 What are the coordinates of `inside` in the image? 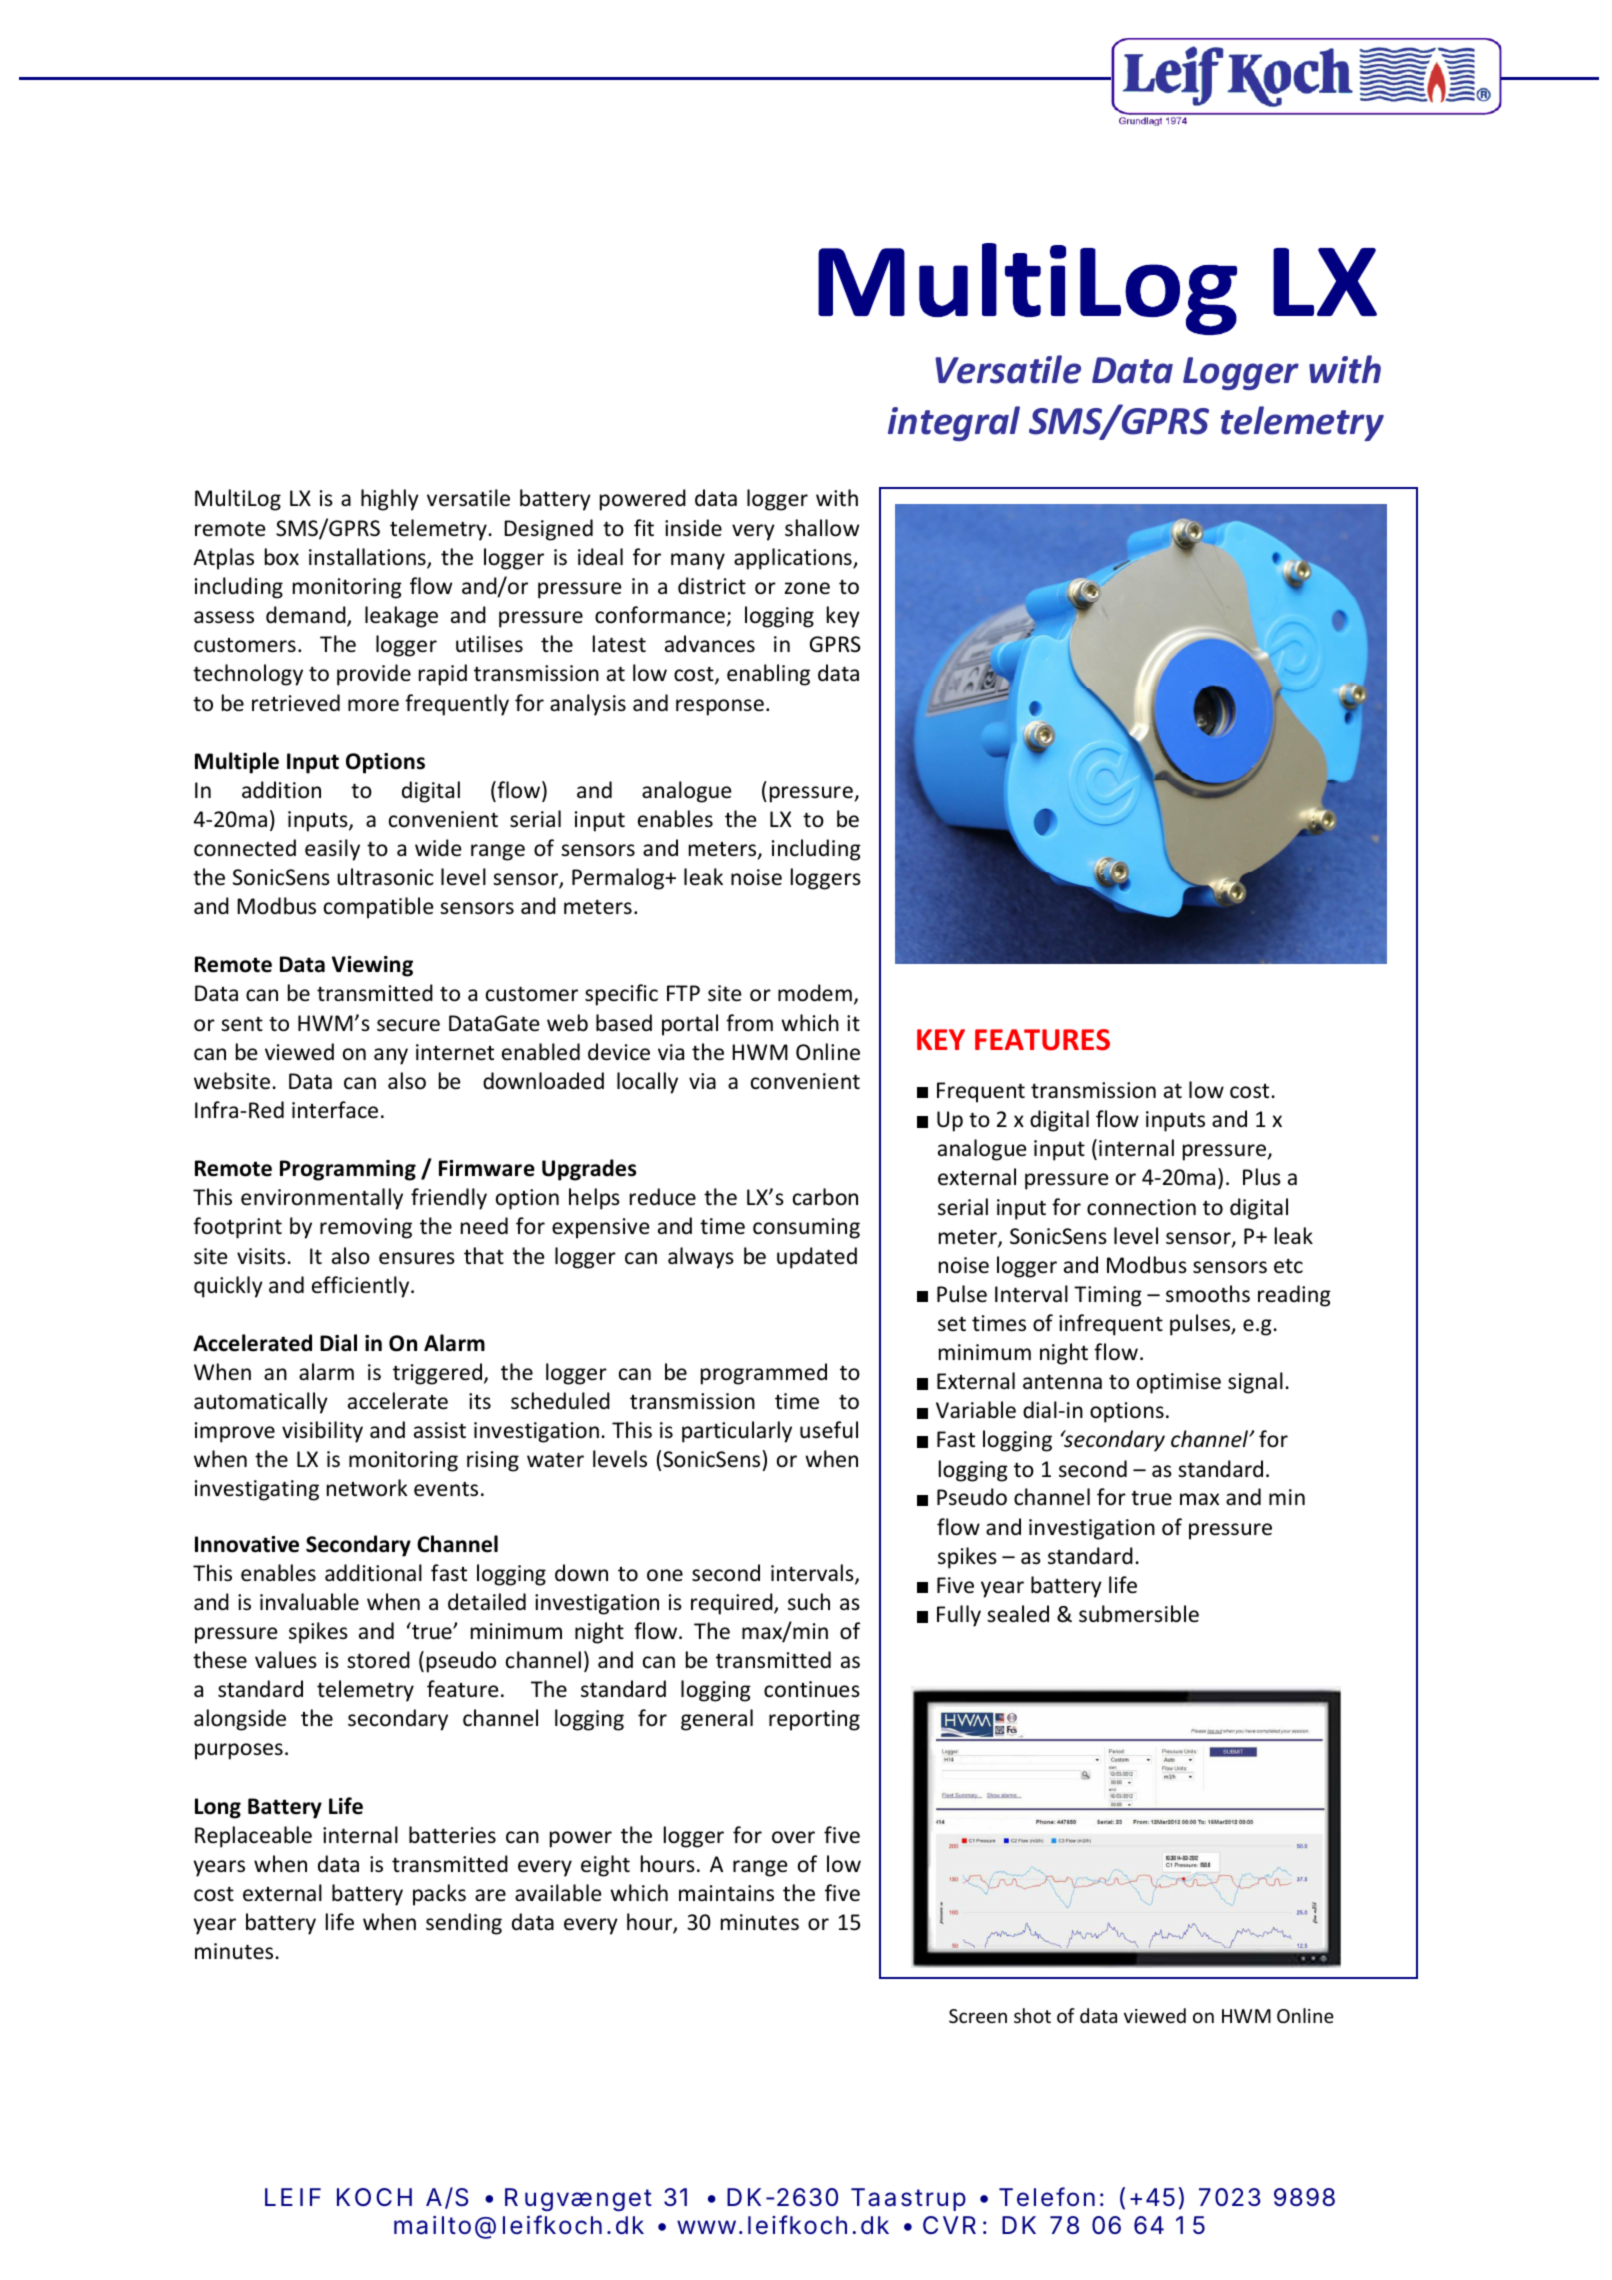 It's located at (693, 528).
